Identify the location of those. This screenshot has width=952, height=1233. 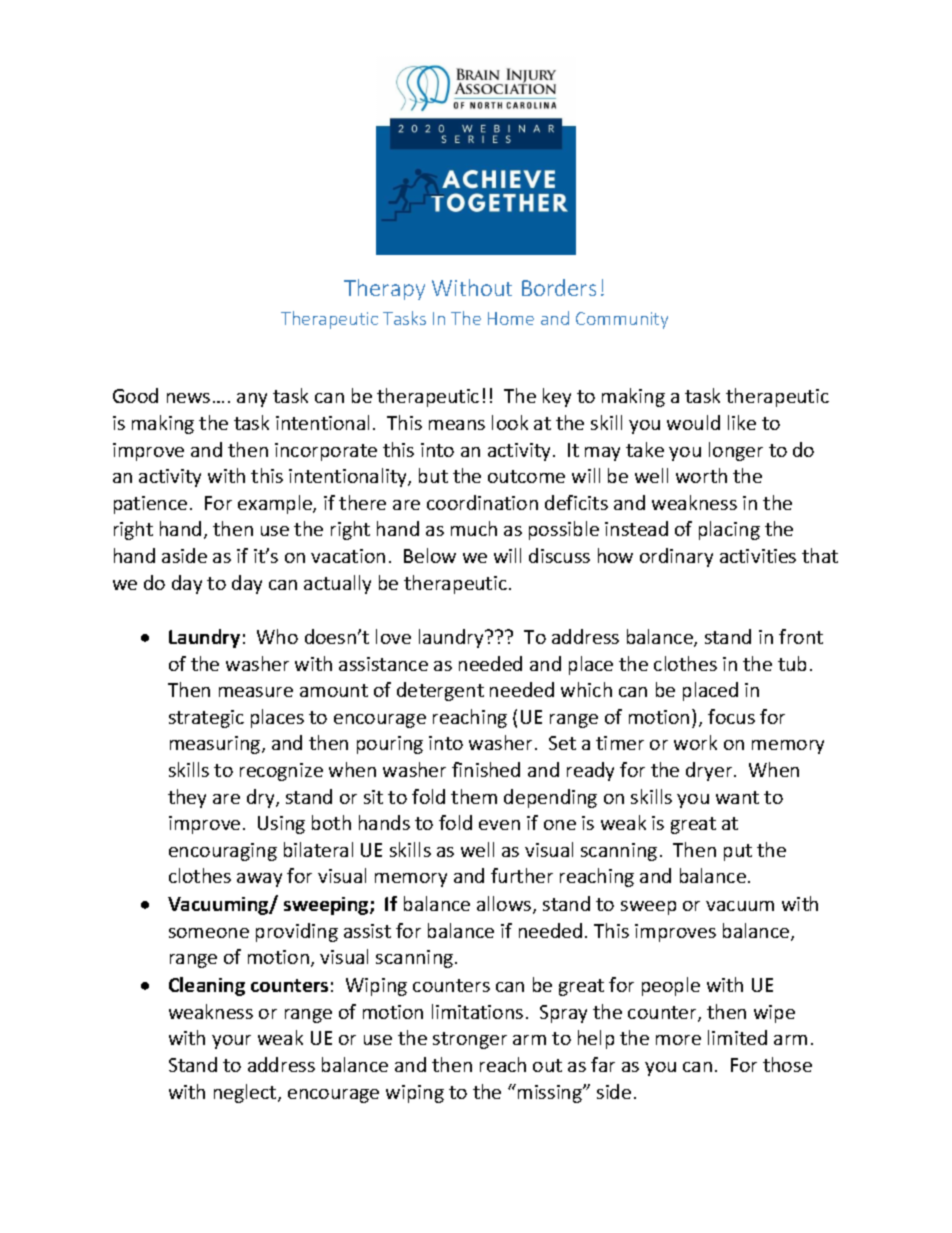
(787, 1064).
